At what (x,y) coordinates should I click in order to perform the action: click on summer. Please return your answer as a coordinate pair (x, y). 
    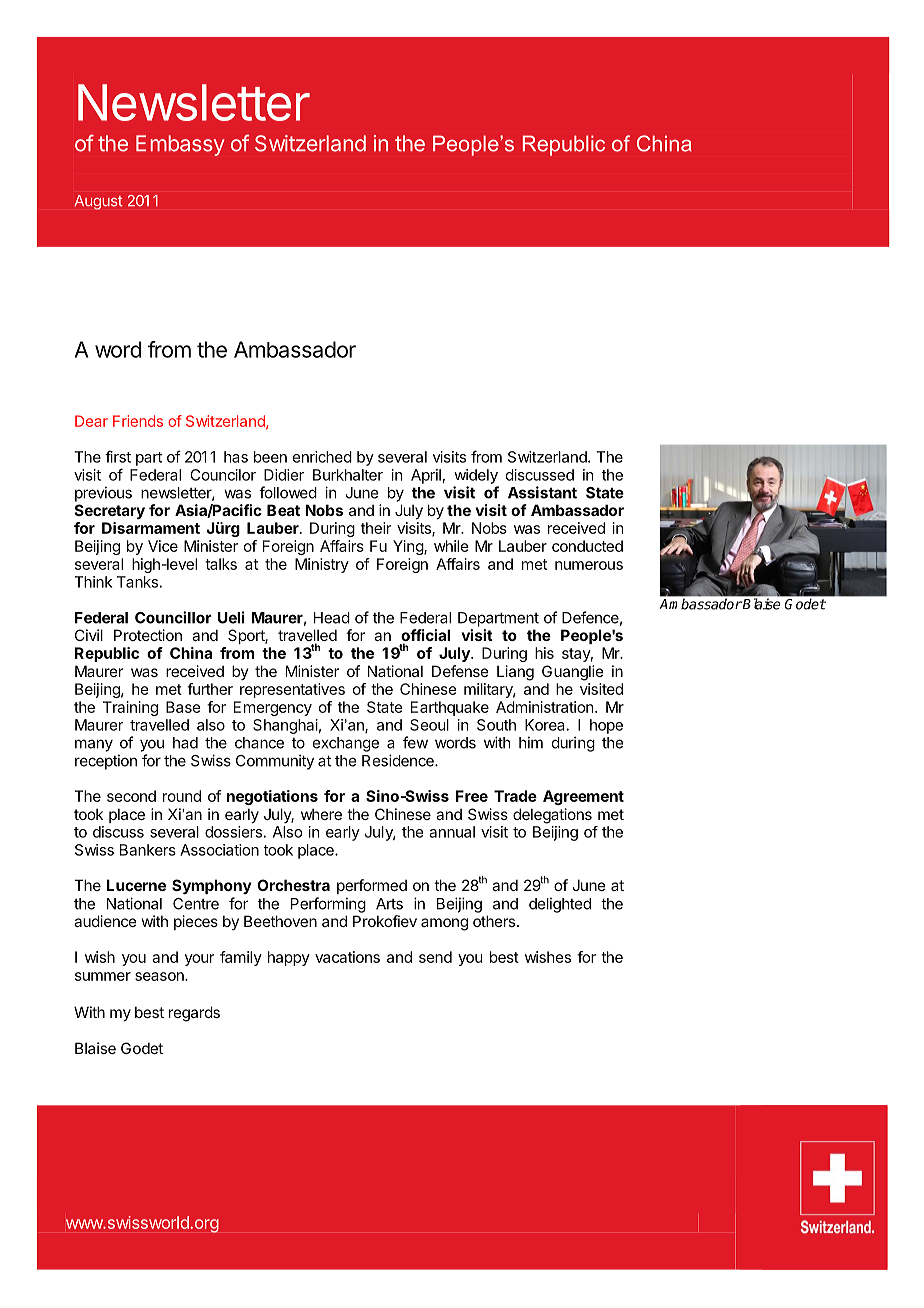
    Looking at the image, I should click on (103, 976).
